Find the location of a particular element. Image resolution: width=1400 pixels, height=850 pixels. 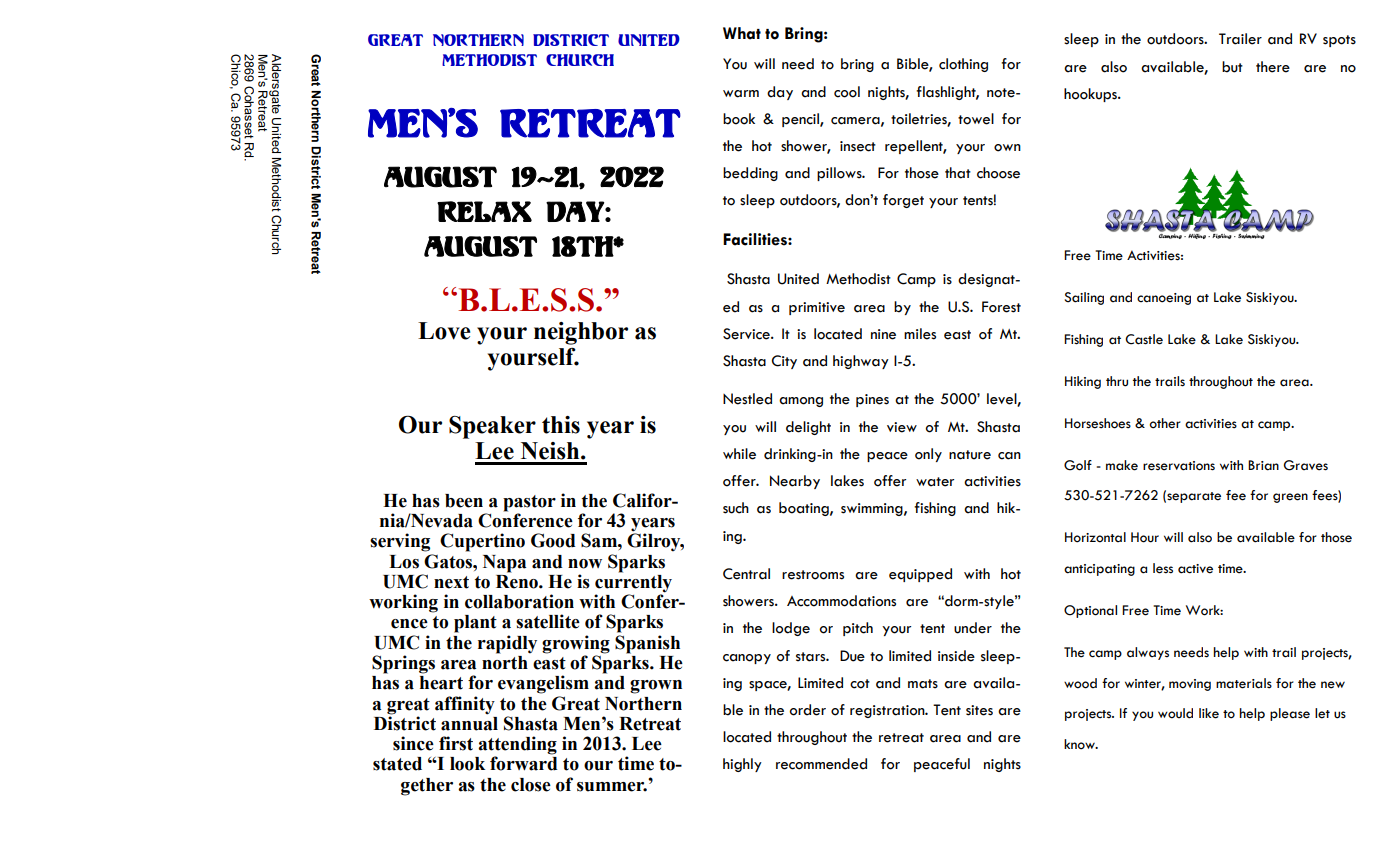

forward is located at coordinates (523, 763).
